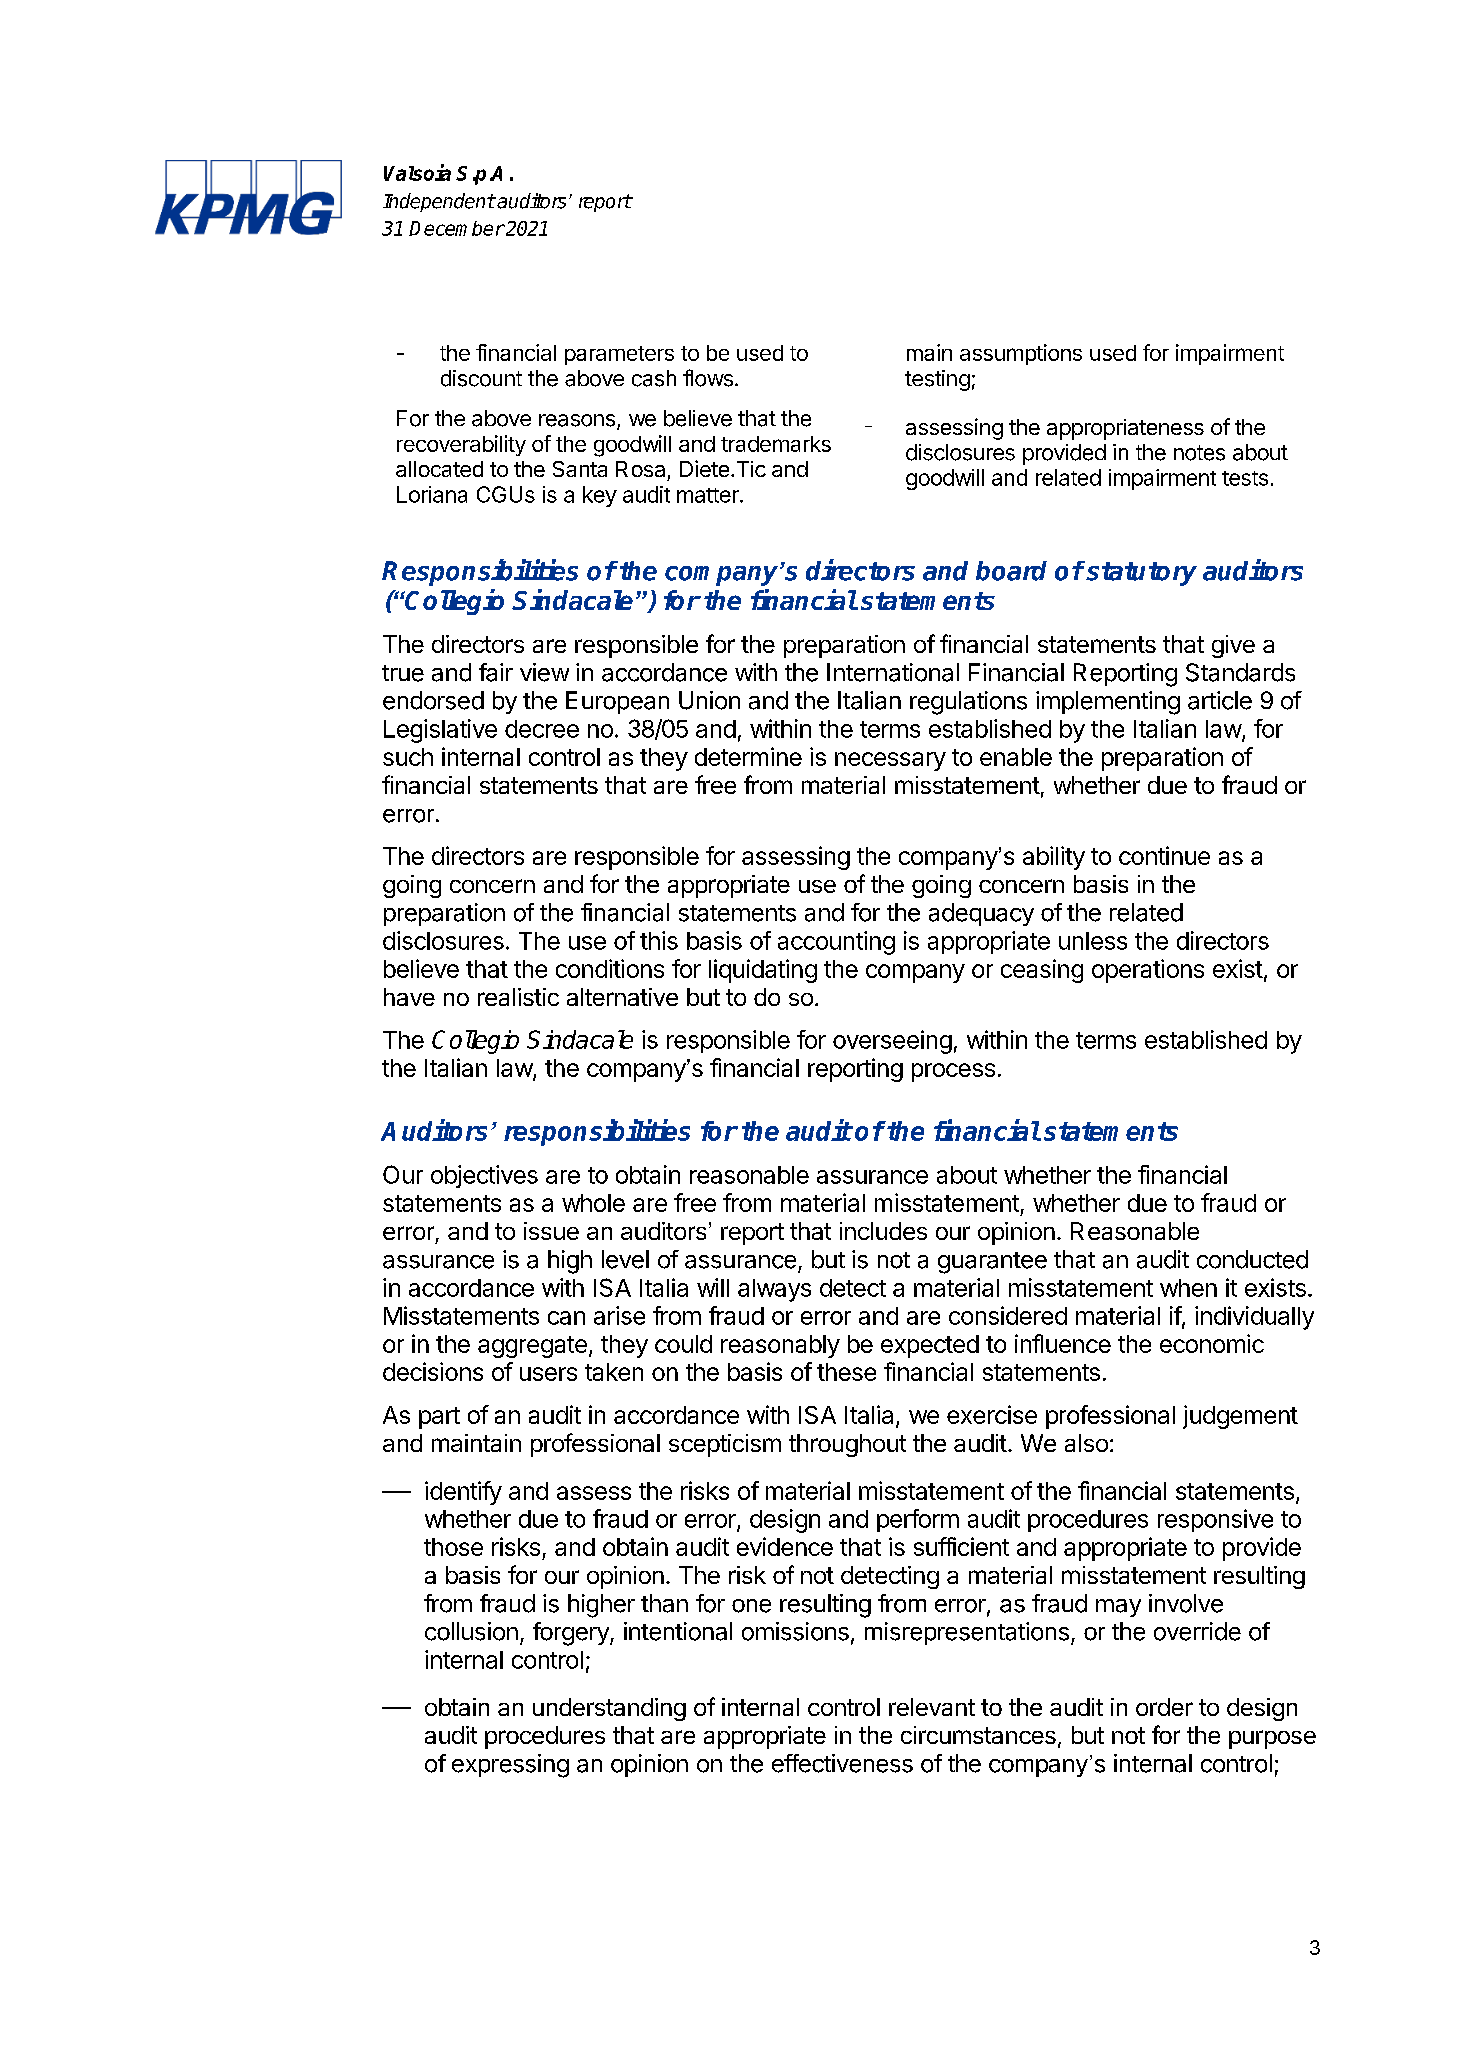 Image resolution: width=1458 pixels, height=2063 pixels. Describe the element at coordinates (542, 729) in the document. I see `decree` at that location.
